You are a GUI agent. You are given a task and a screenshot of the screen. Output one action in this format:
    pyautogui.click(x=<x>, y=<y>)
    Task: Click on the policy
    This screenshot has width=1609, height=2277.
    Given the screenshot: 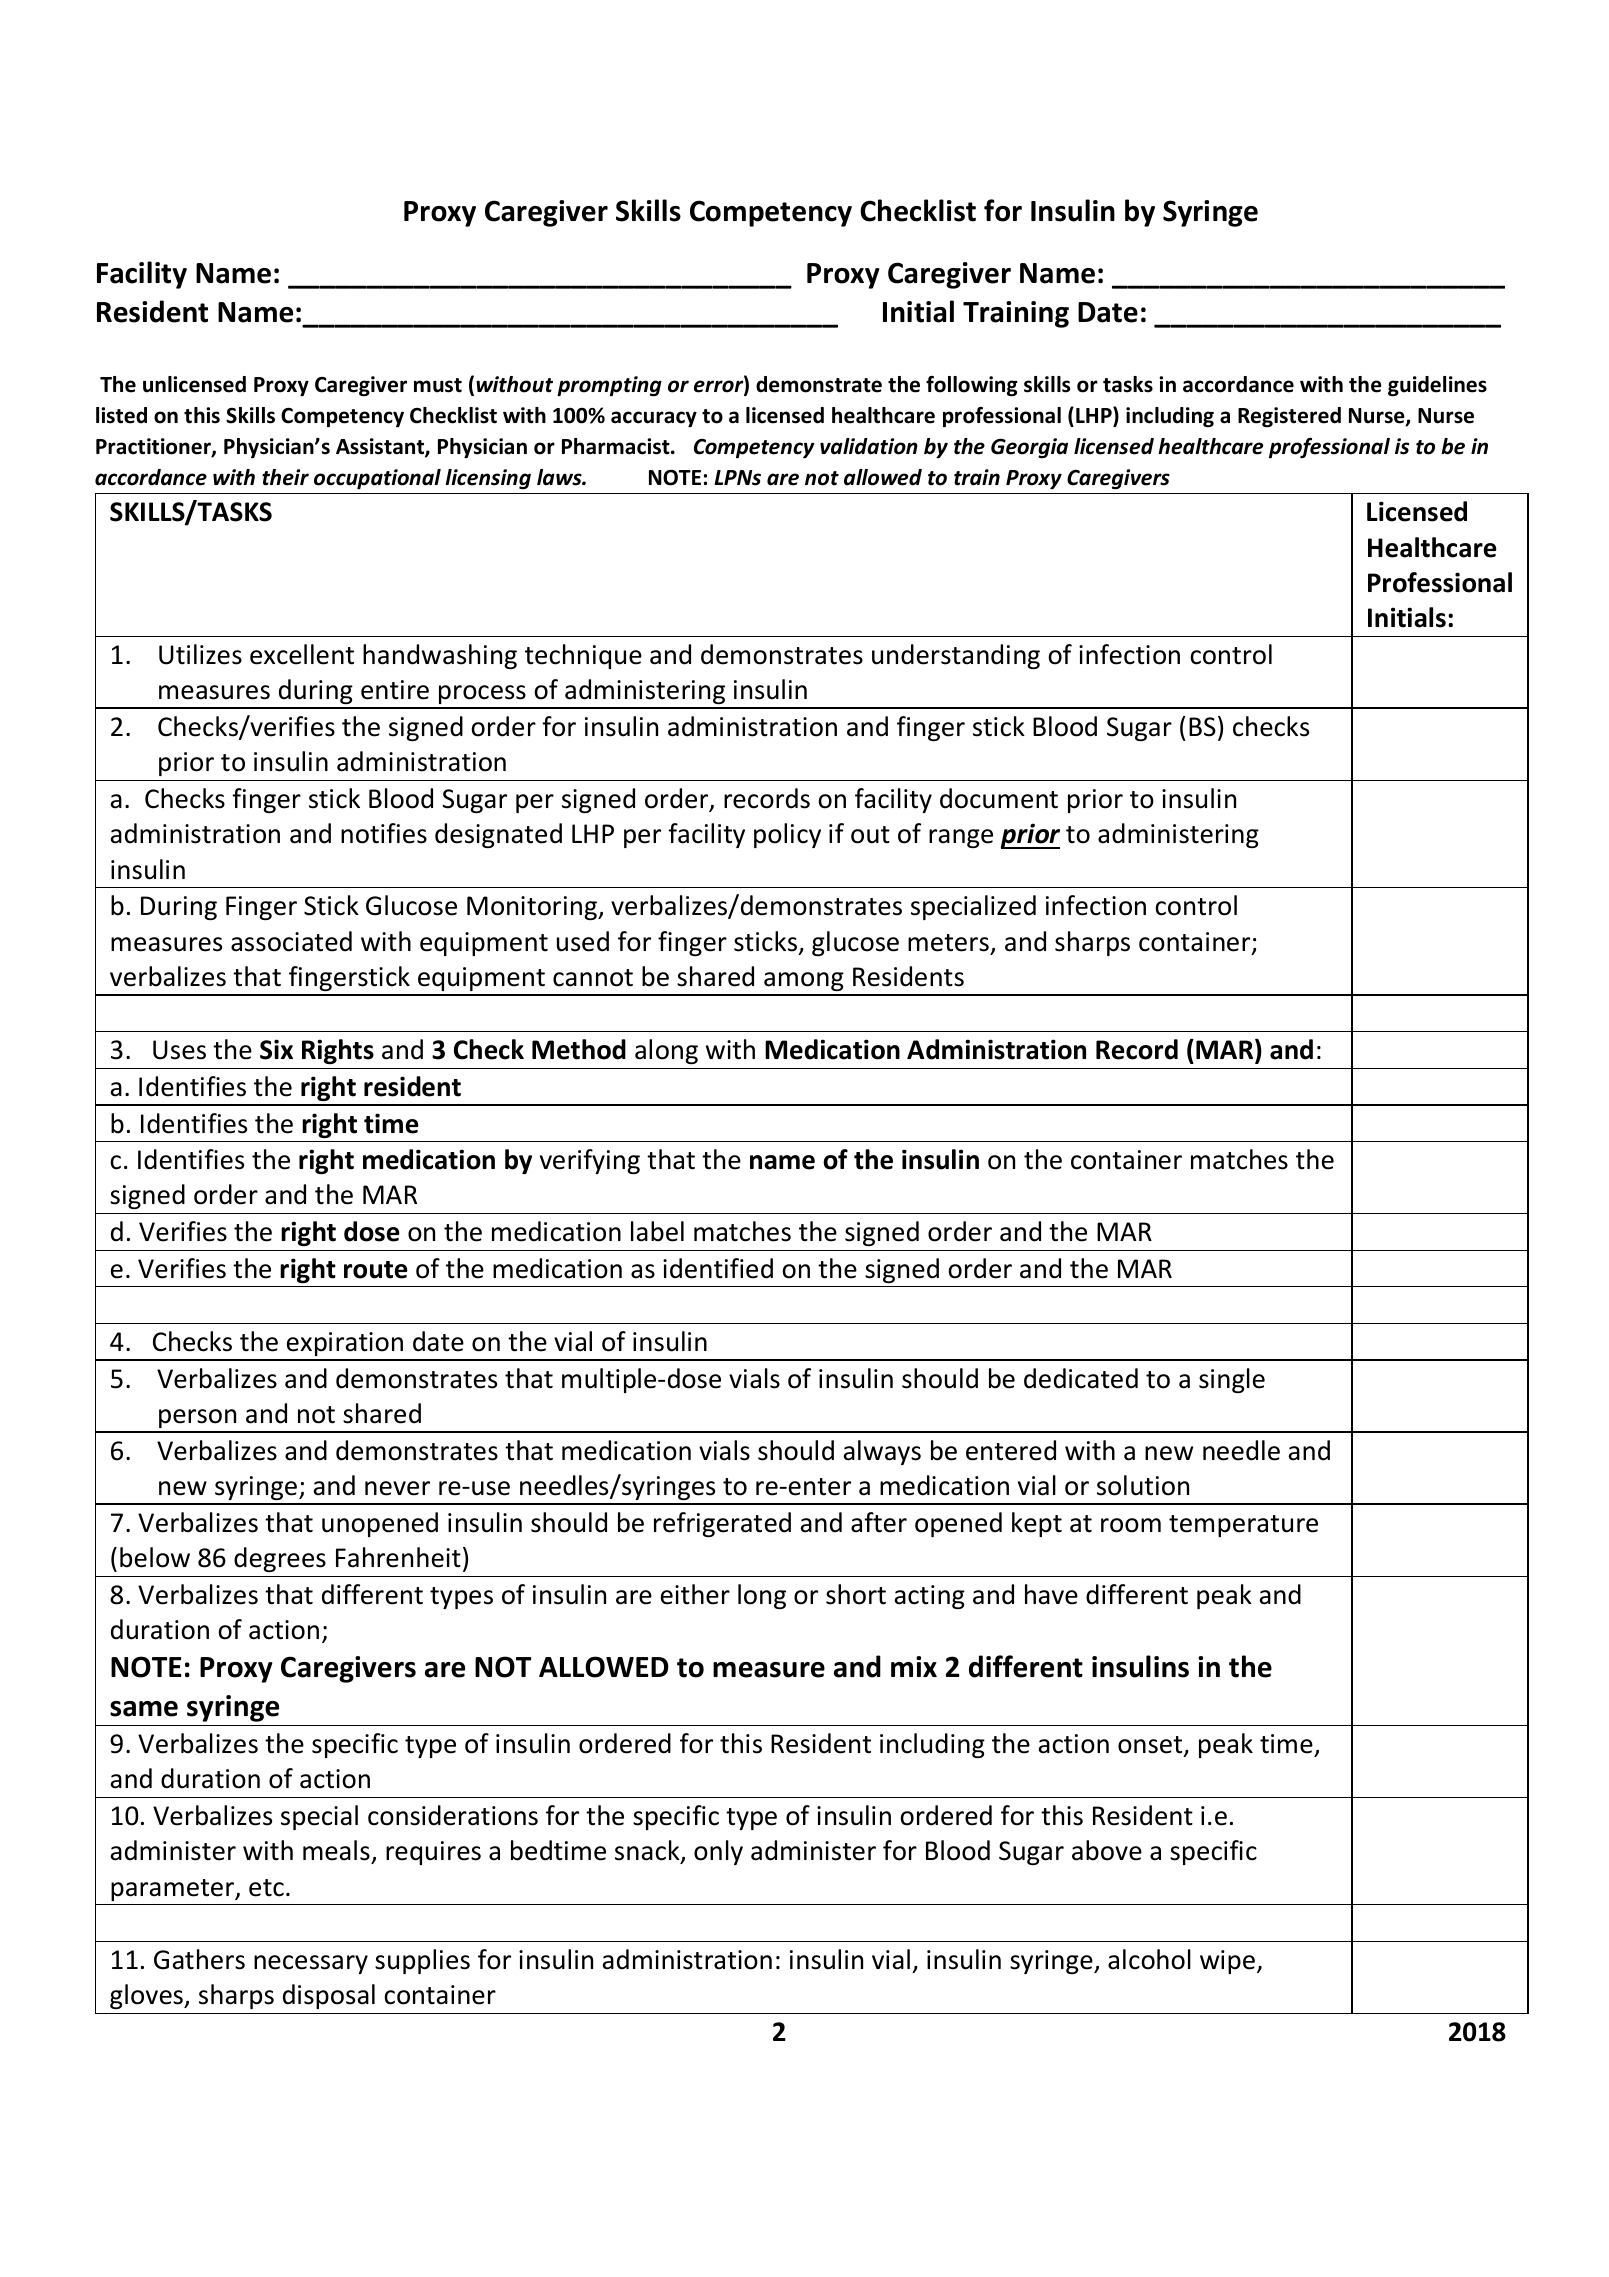 What is the action you would take?
    pyautogui.click(x=787, y=835)
